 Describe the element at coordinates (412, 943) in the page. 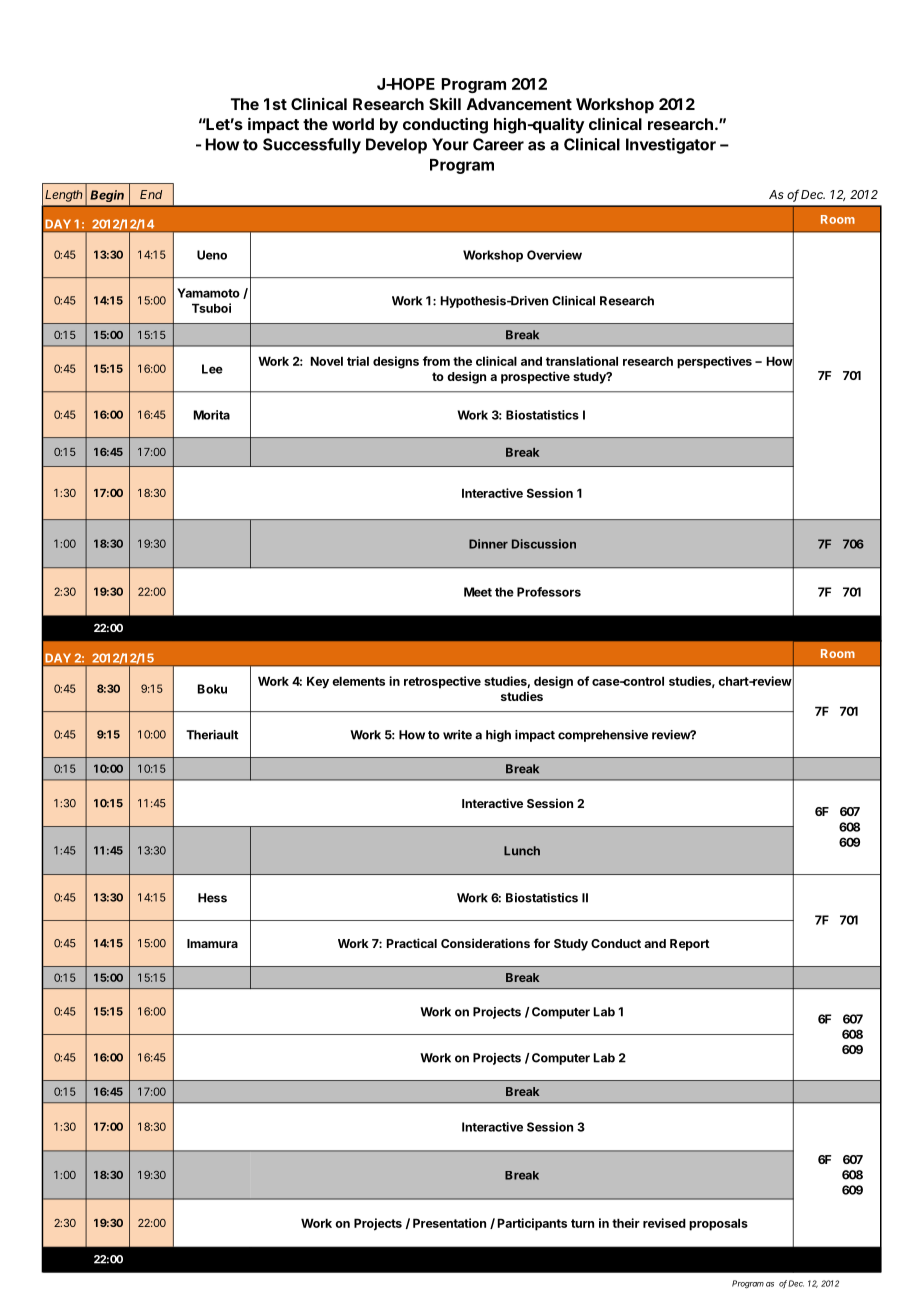

I see `Practical` at that location.
